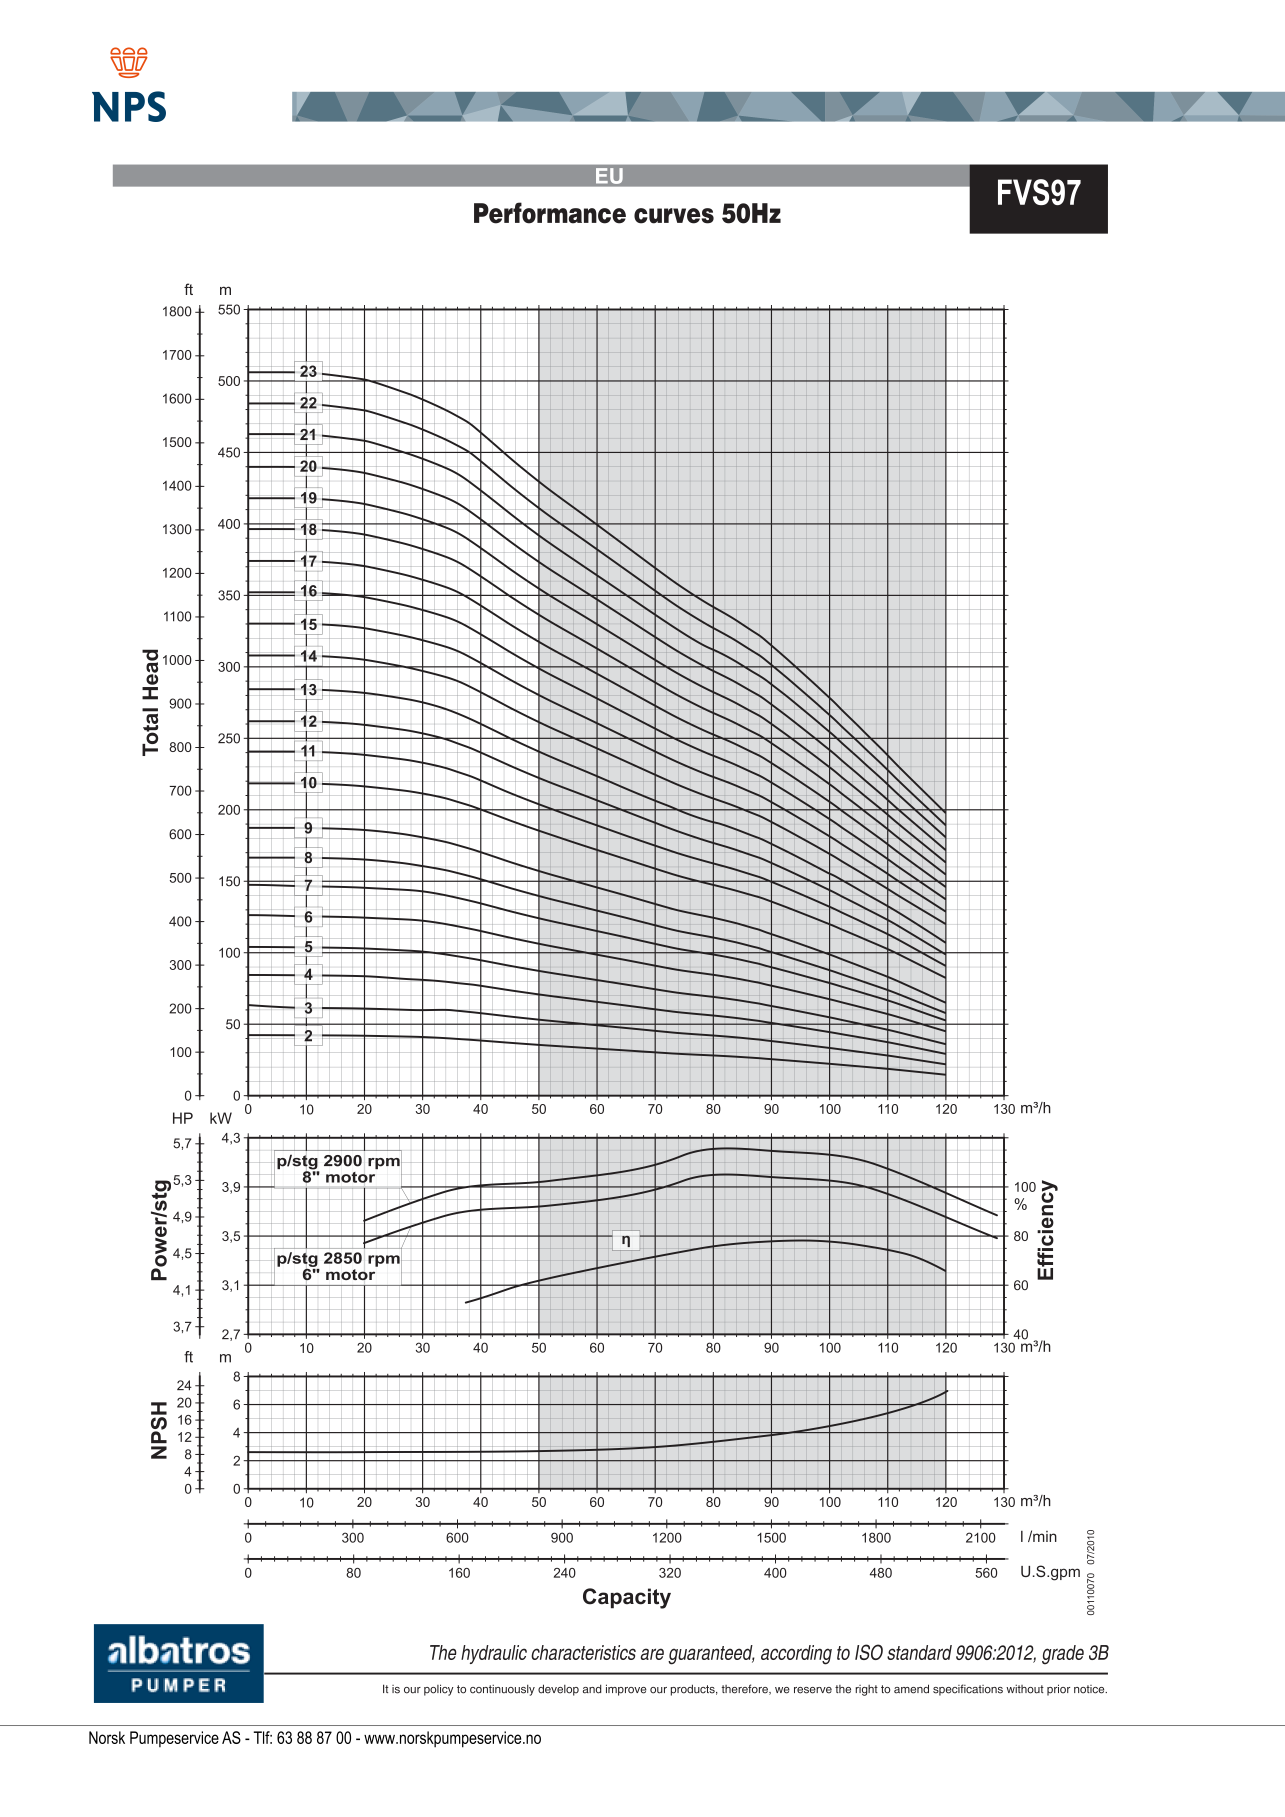 The width and height of the document is (1285, 1817). What do you see at coordinates (583, 1652) in the document?
I see `characteristics` at bounding box center [583, 1652].
